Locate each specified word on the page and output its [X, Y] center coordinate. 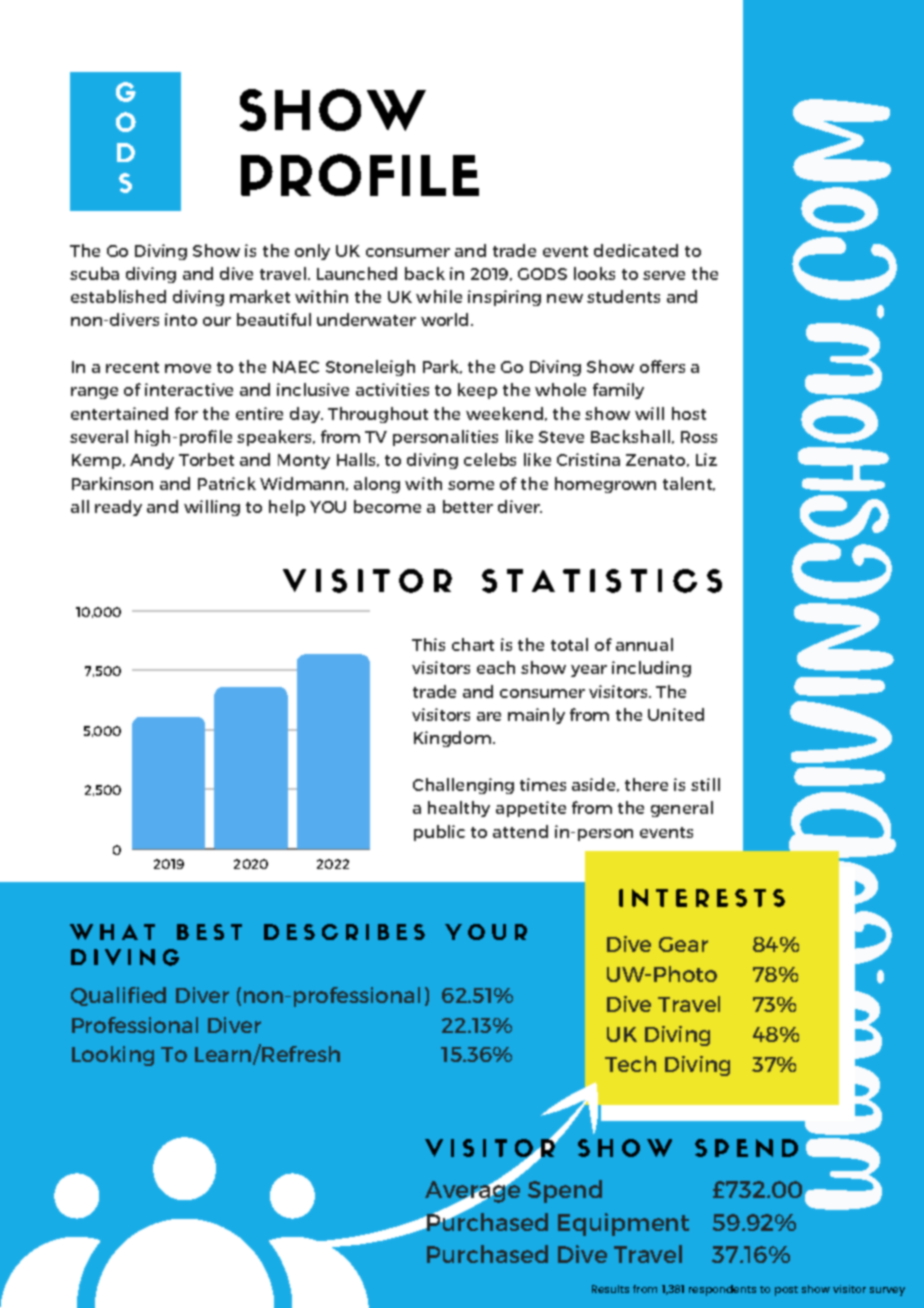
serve [664, 275]
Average [472, 1192]
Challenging [463, 786]
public [439, 833]
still [705, 784]
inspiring [504, 298]
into [181, 319]
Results [610, 1289]
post [786, 1291]
